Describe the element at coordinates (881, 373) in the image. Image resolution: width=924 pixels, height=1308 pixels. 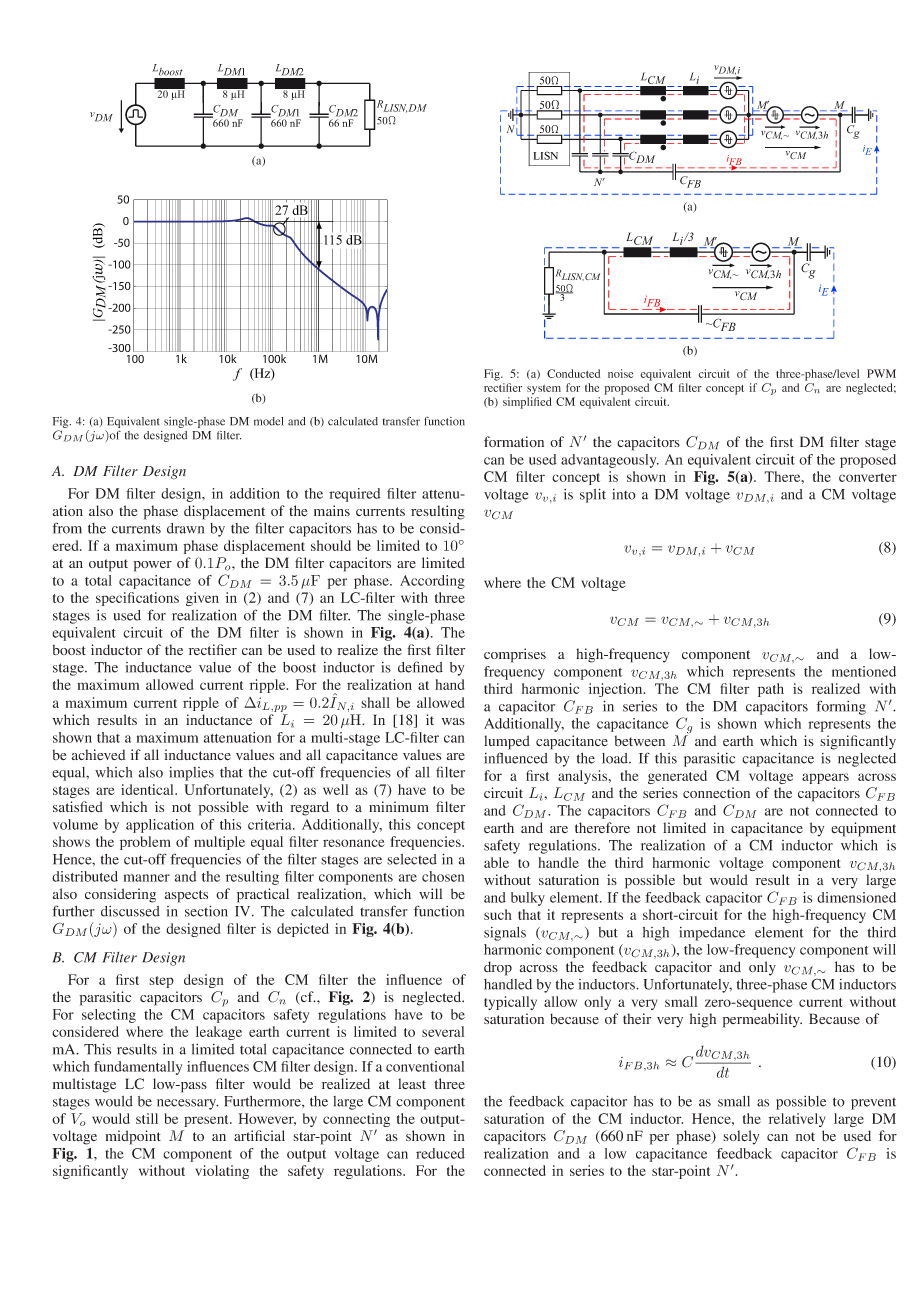
I see `PWM` at that location.
